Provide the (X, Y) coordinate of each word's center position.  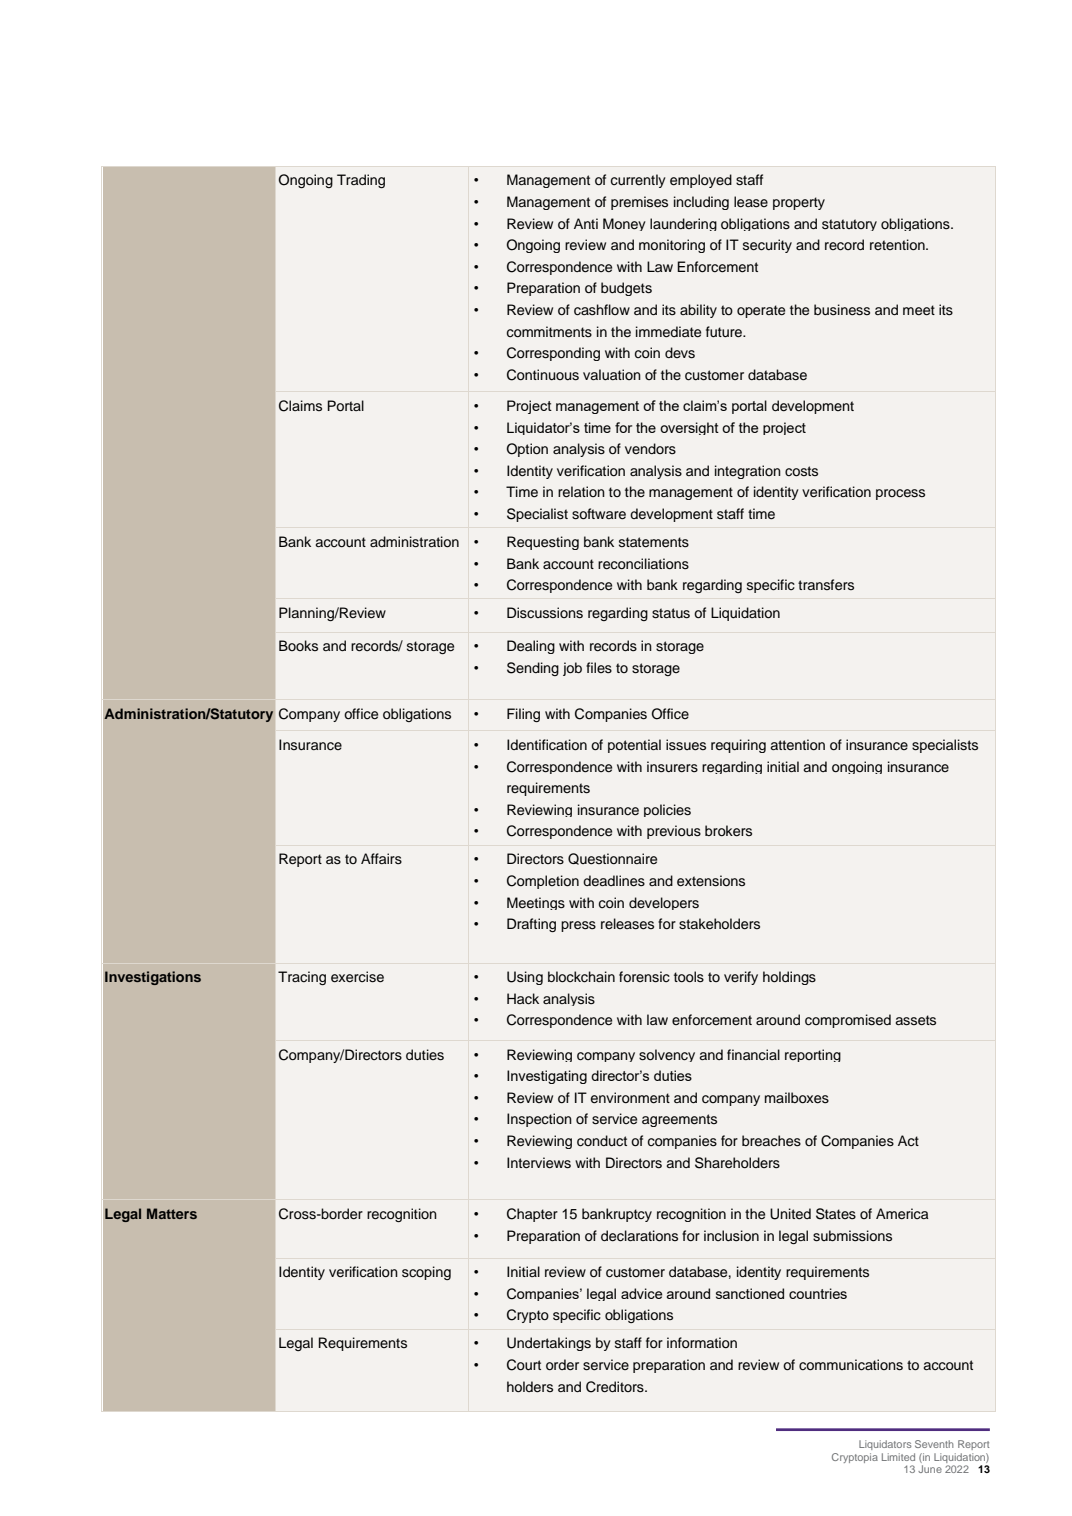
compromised (848, 1021)
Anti (586, 223)
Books (298, 645)
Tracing (302, 978)
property (799, 203)
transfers (826, 585)
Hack (523, 999)
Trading (361, 181)
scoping (426, 1273)
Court (524, 1365)
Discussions (545, 613)
